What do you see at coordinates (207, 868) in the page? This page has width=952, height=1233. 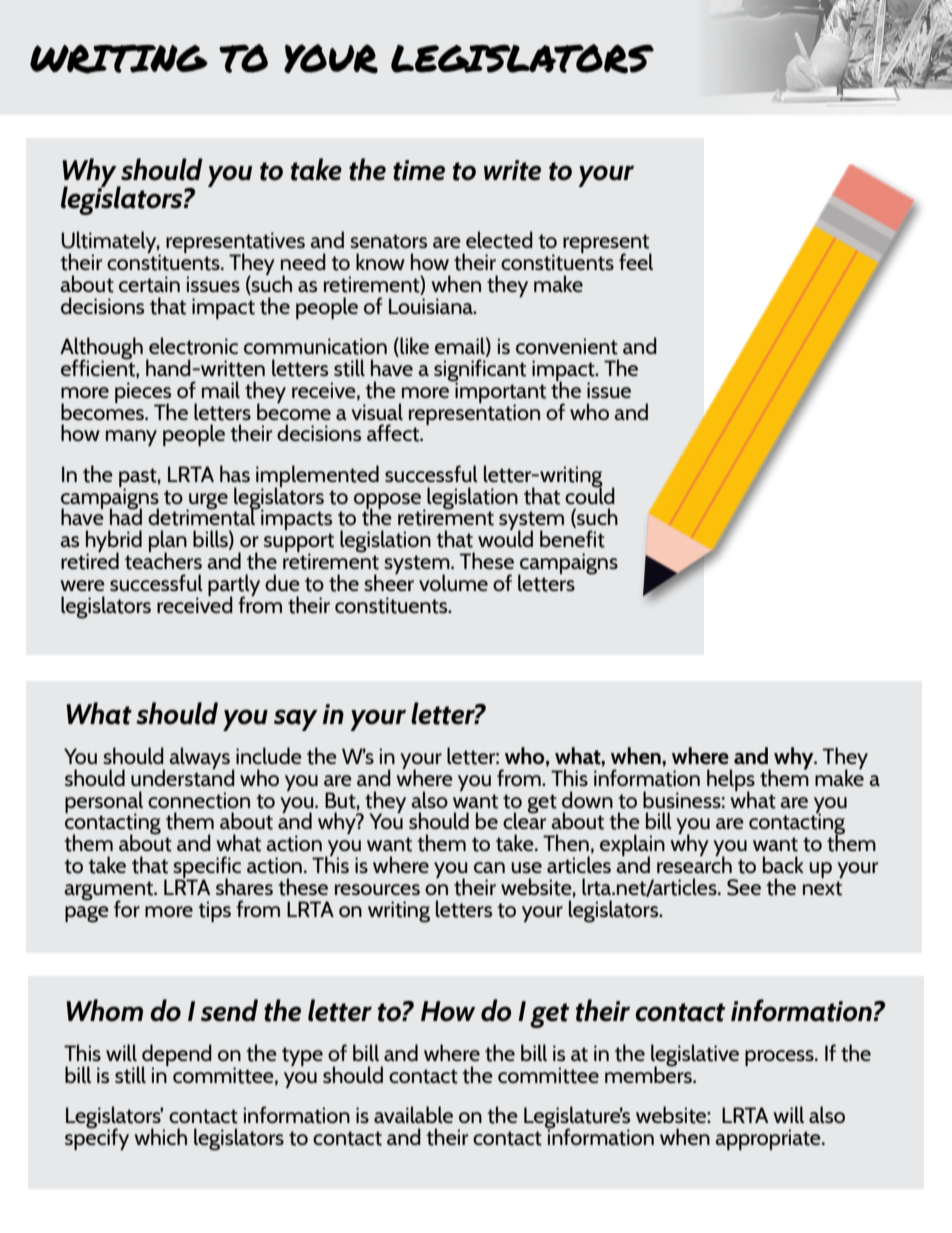 I see `specific` at bounding box center [207, 868].
